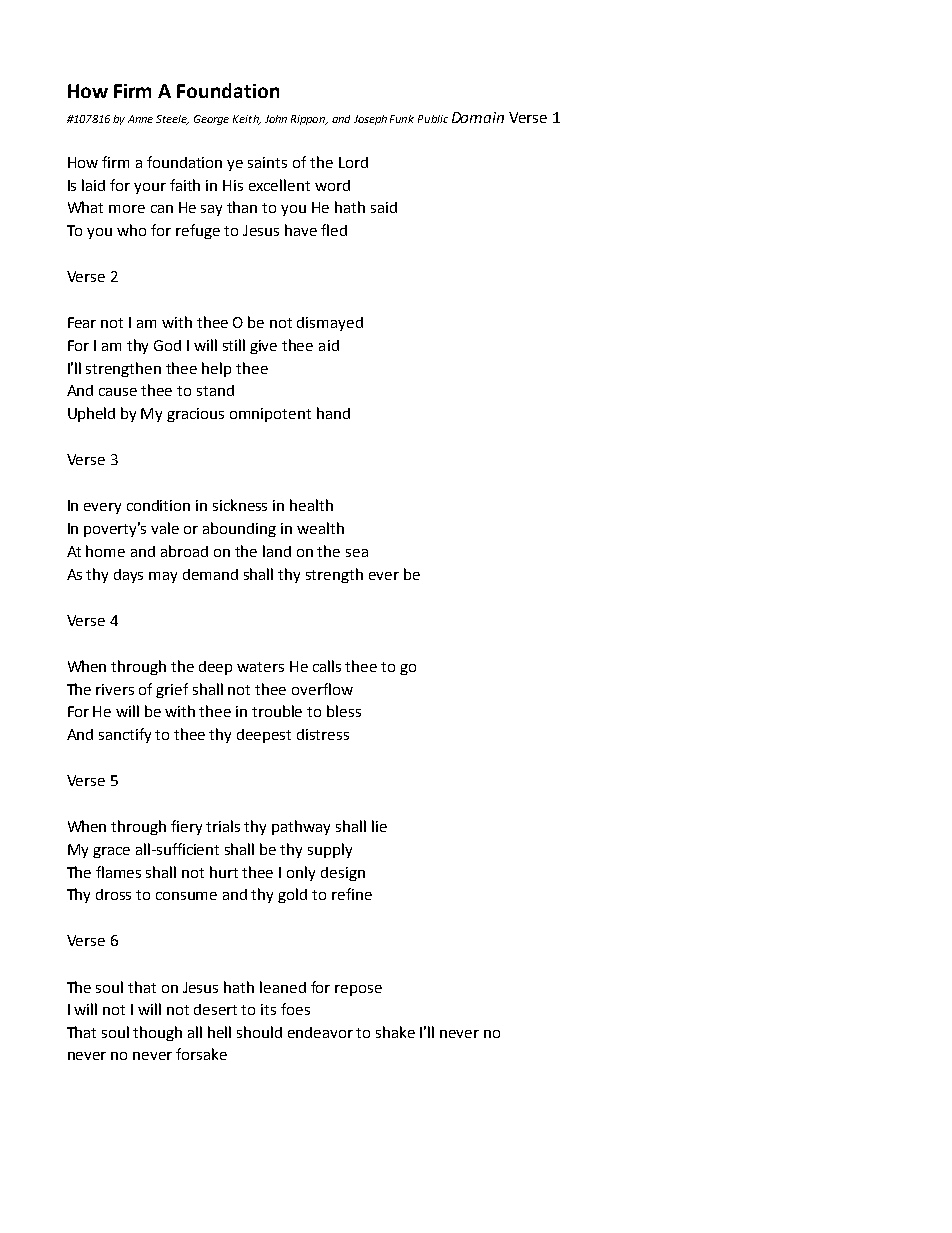  I want to click on Anne, so click(140, 119).
